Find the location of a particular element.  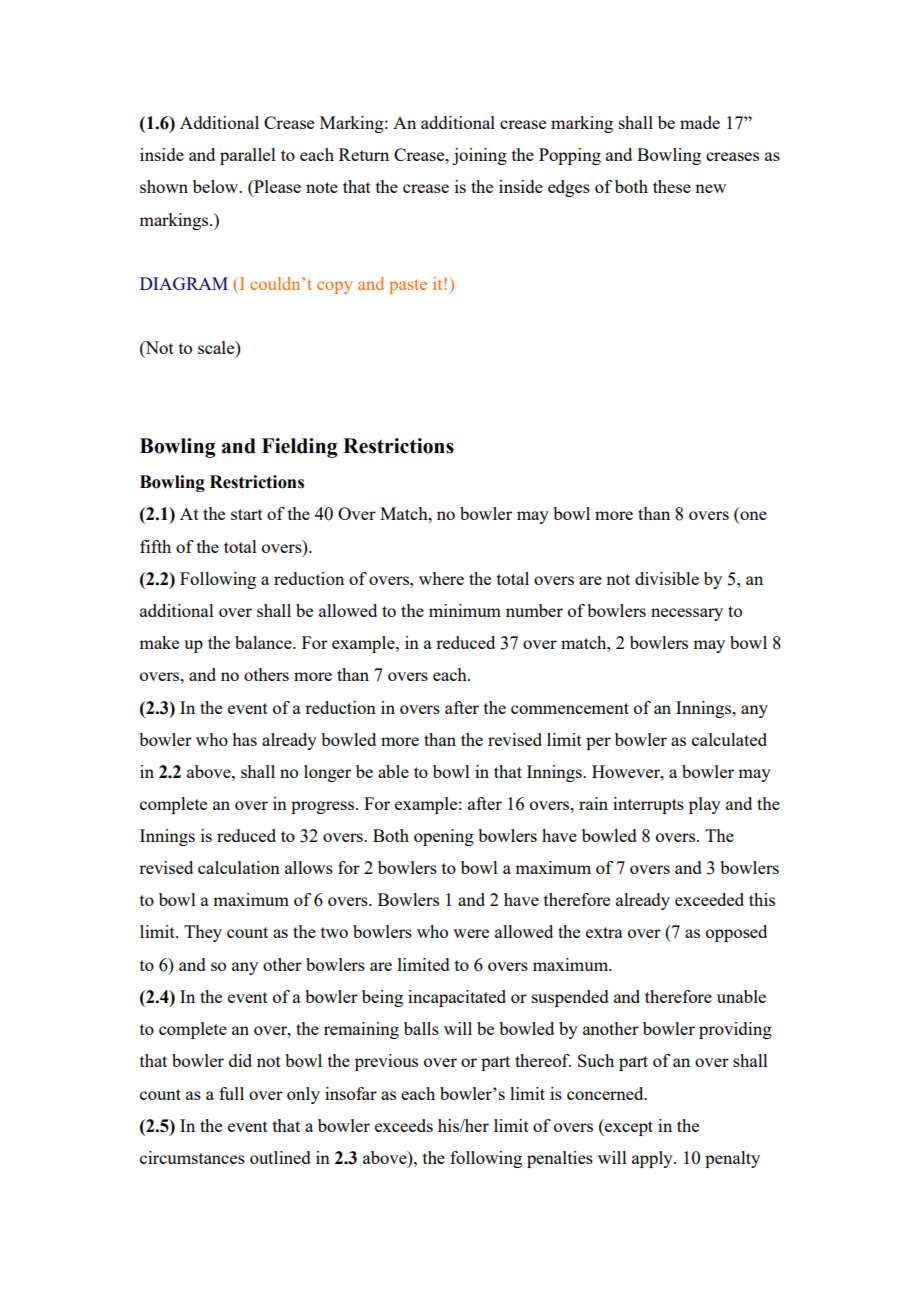

where is located at coordinates (441, 578).
